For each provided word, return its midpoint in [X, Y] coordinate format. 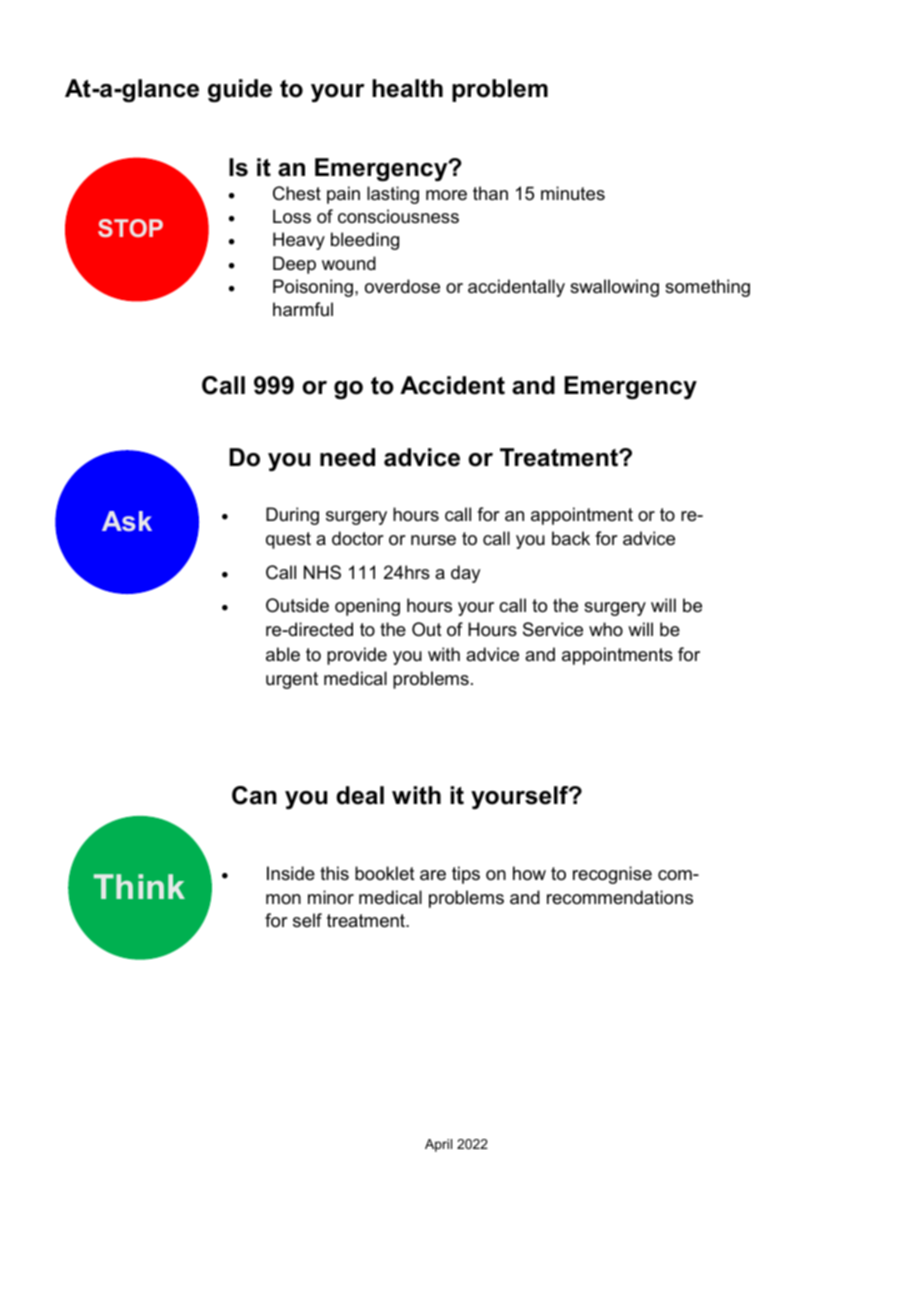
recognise [612, 875]
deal [360, 795]
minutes [573, 193]
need [347, 457]
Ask [127, 521]
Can [254, 795]
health [407, 88]
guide [240, 91]
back [571, 538]
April [438, 1145]
